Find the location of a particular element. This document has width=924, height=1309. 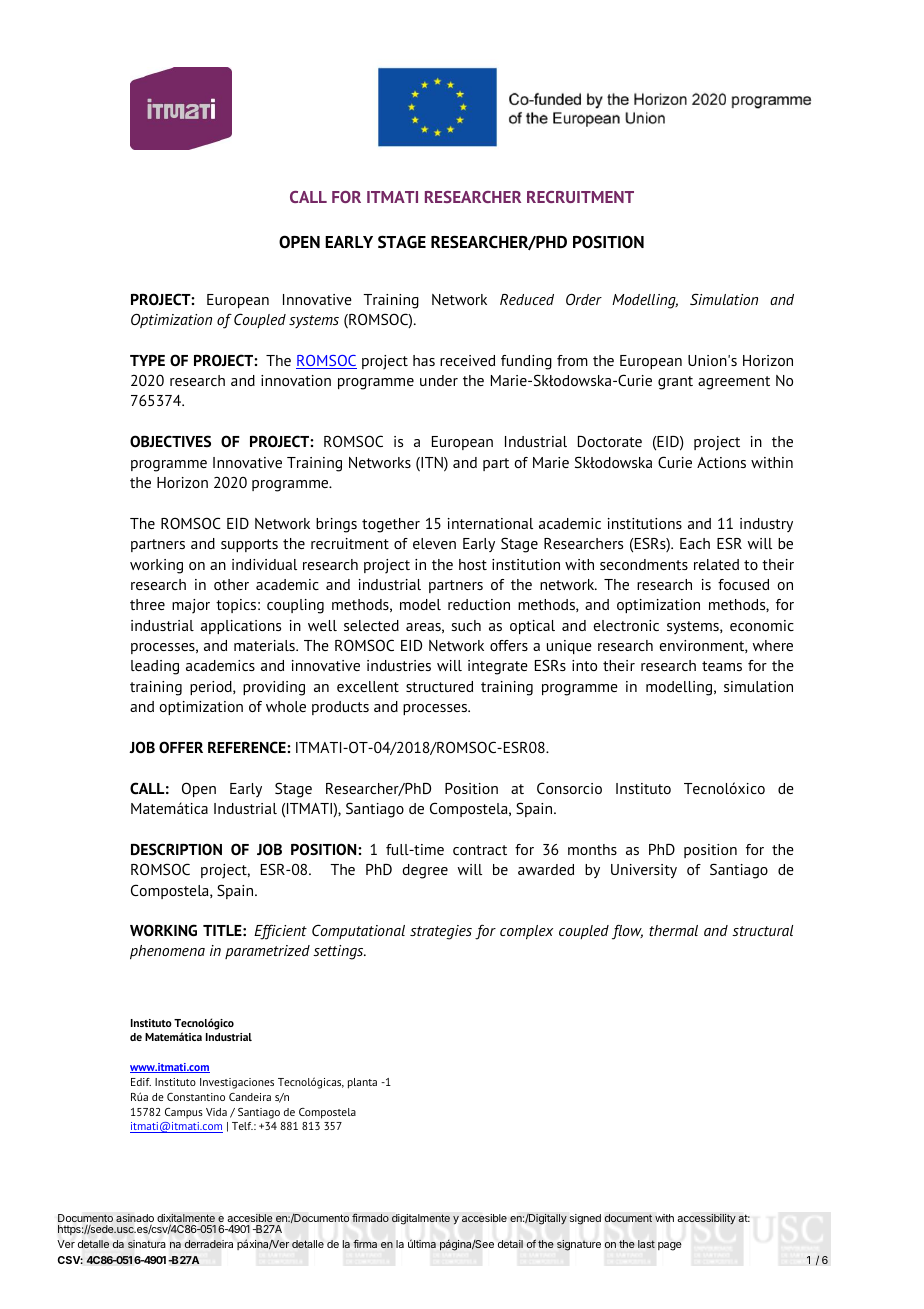

received is located at coordinates (467, 360).
